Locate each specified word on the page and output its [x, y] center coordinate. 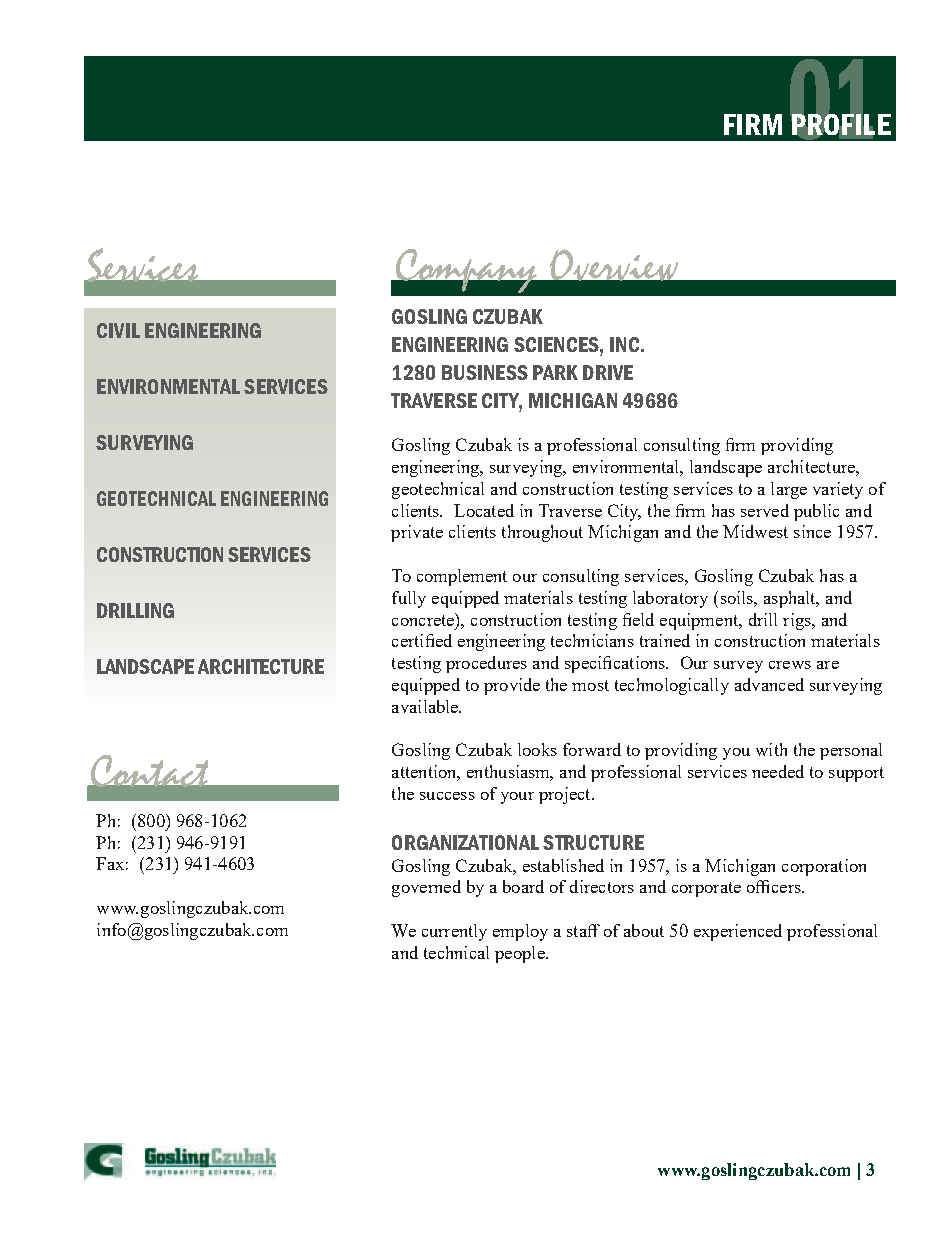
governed [426, 888]
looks [537, 749]
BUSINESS [485, 372]
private [417, 533]
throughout [542, 533]
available [426, 706]
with [771, 749]
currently [454, 932]
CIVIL [118, 330]
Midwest [755, 531]
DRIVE [608, 372]
